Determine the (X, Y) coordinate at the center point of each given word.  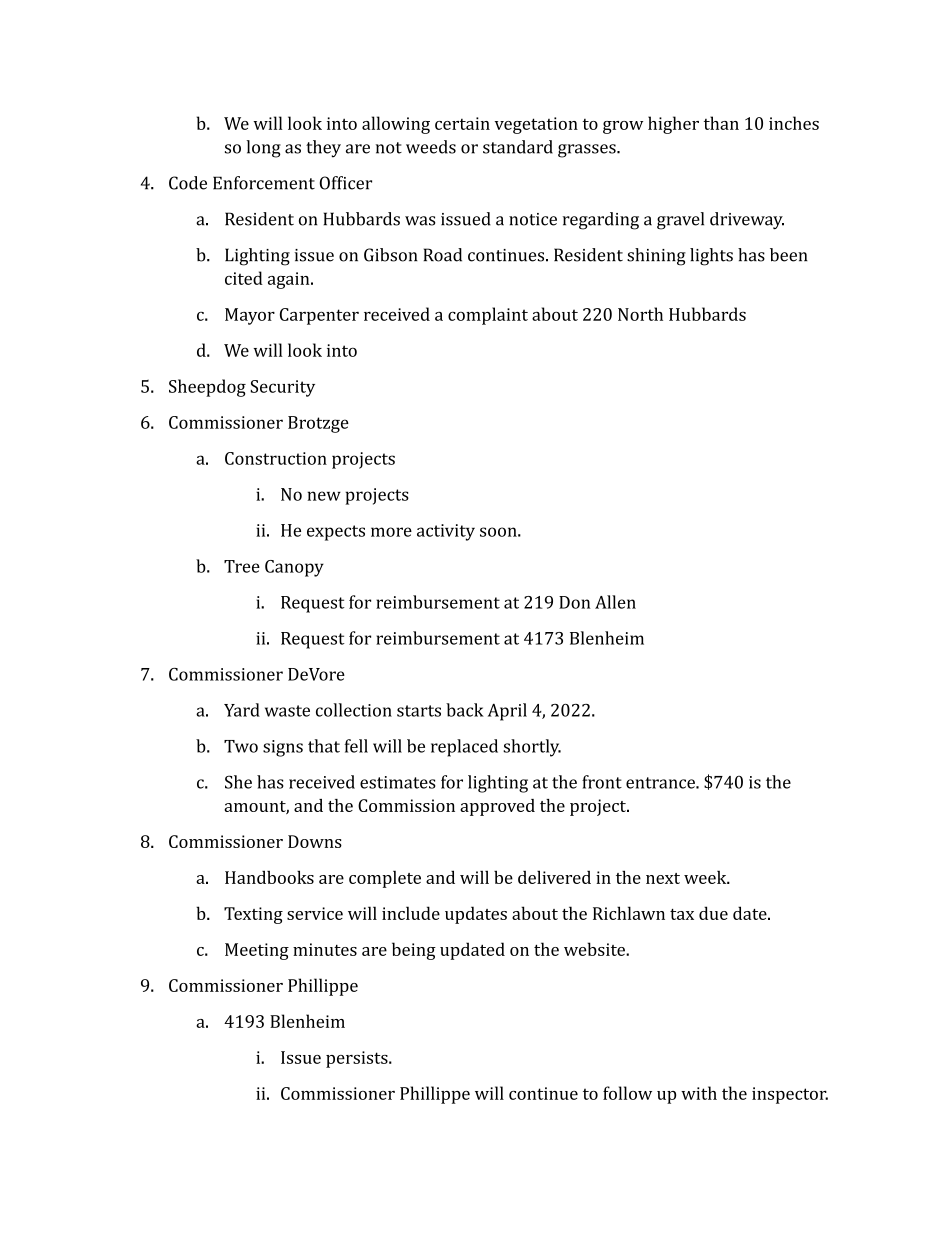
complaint (488, 316)
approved (497, 807)
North (640, 314)
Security (282, 388)
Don (574, 602)
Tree (242, 566)
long (263, 149)
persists (358, 1059)
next (663, 878)
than (721, 123)
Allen (615, 602)
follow (627, 1093)
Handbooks (269, 877)
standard (518, 147)
